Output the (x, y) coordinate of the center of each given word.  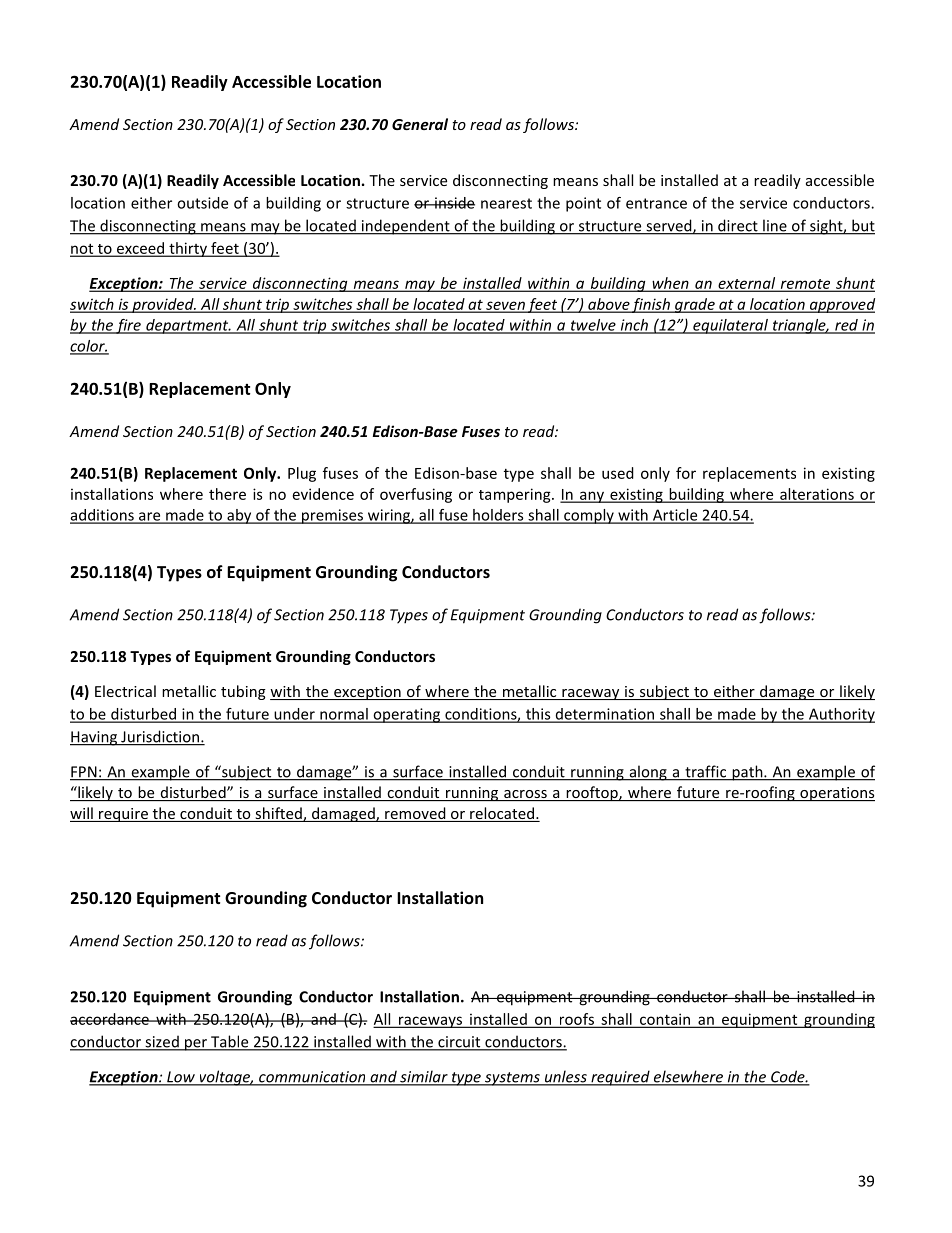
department (187, 326)
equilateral (730, 326)
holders (498, 516)
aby (239, 516)
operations (836, 794)
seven (505, 306)
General (420, 124)
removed (415, 814)
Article (675, 516)
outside (202, 203)
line (775, 226)
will (81, 813)
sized (162, 1042)
